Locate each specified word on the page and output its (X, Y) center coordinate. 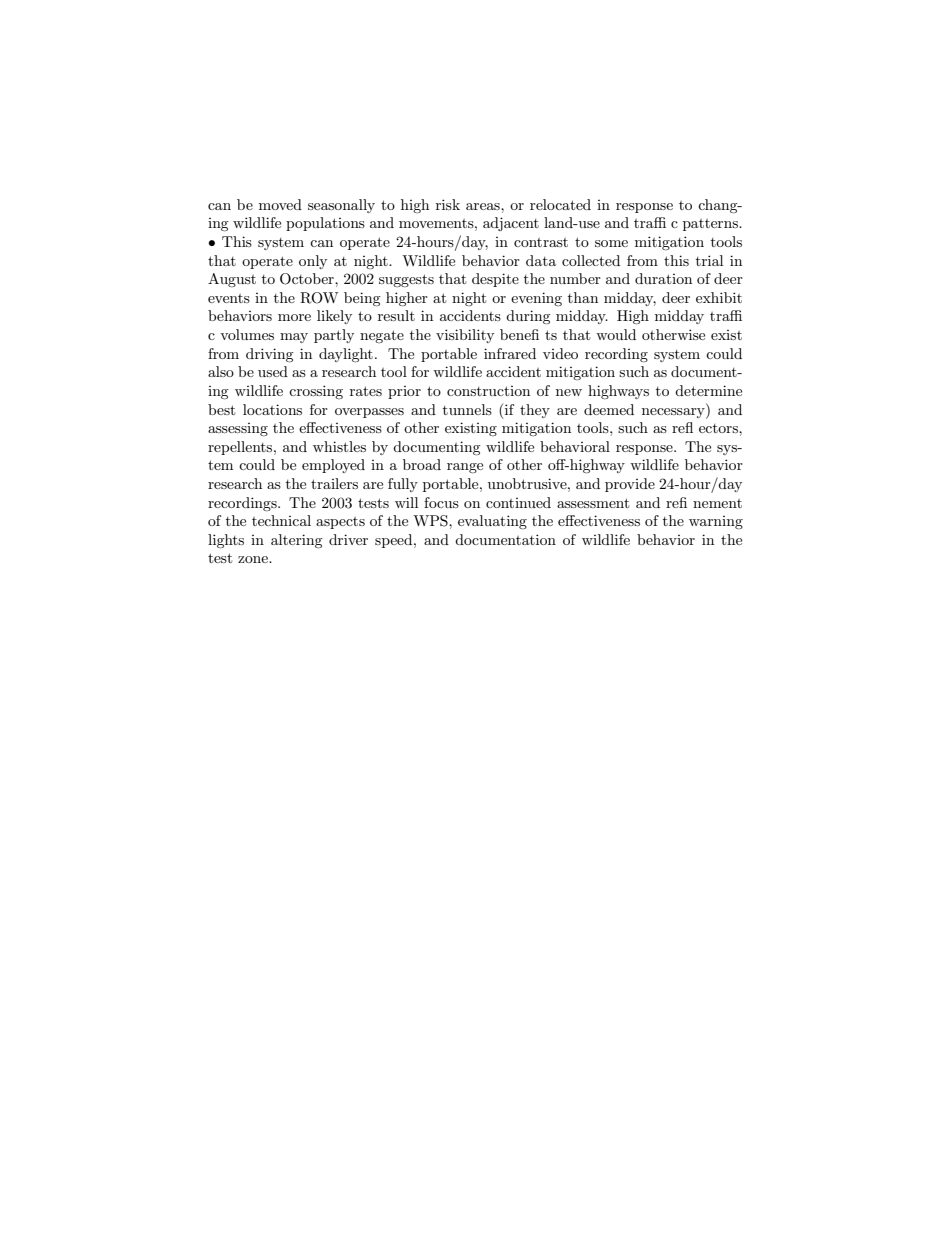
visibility (465, 336)
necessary (674, 413)
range (465, 468)
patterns (711, 225)
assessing (238, 429)
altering (297, 541)
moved (280, 204)
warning (716, 522)
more (294, 317)
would (616, 334)
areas (484, 206)
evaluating (492, 522)
